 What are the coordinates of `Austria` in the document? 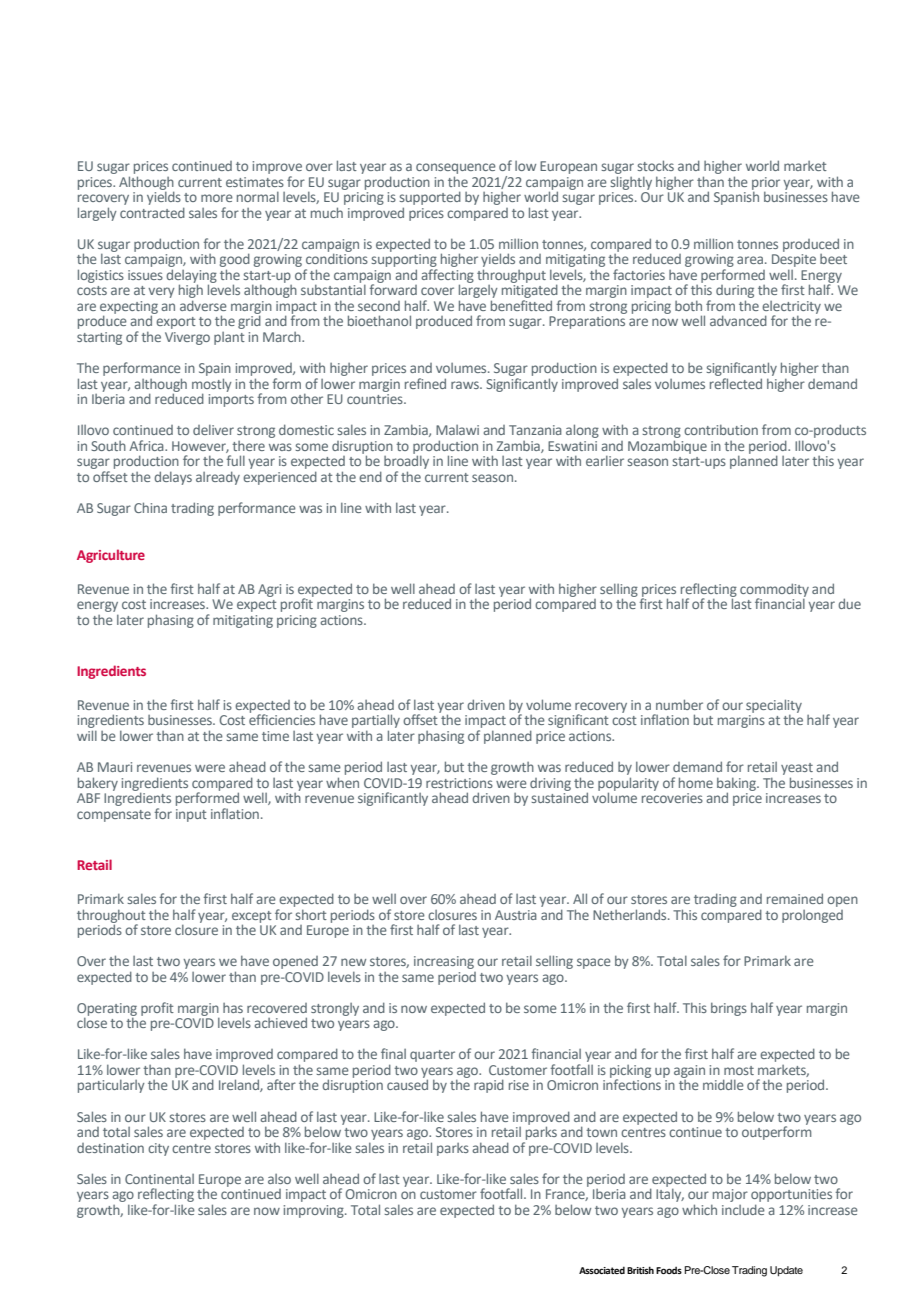 It's located at (516, 915).
